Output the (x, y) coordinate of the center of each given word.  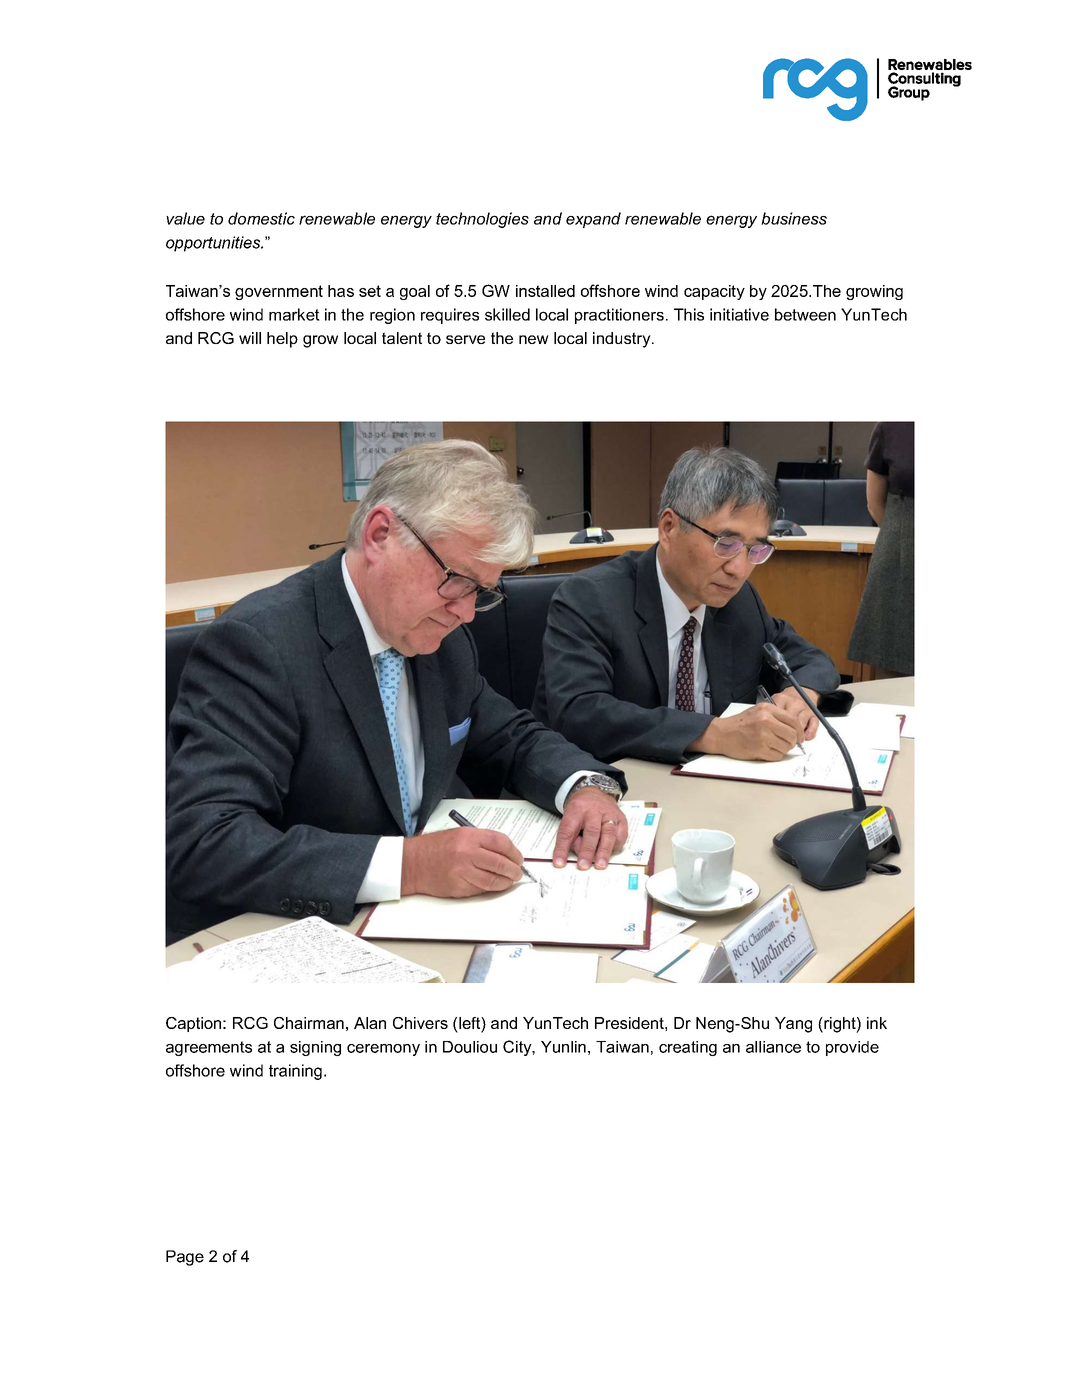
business (794, 218)
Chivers (420, 1023)
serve (465, 339)
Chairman (309, 1023)
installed (545, 291)
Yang (793, 1025)
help (282, 340)
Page (185, 1258)
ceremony (383, 1050)
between (805, 314)
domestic (261, 218)
